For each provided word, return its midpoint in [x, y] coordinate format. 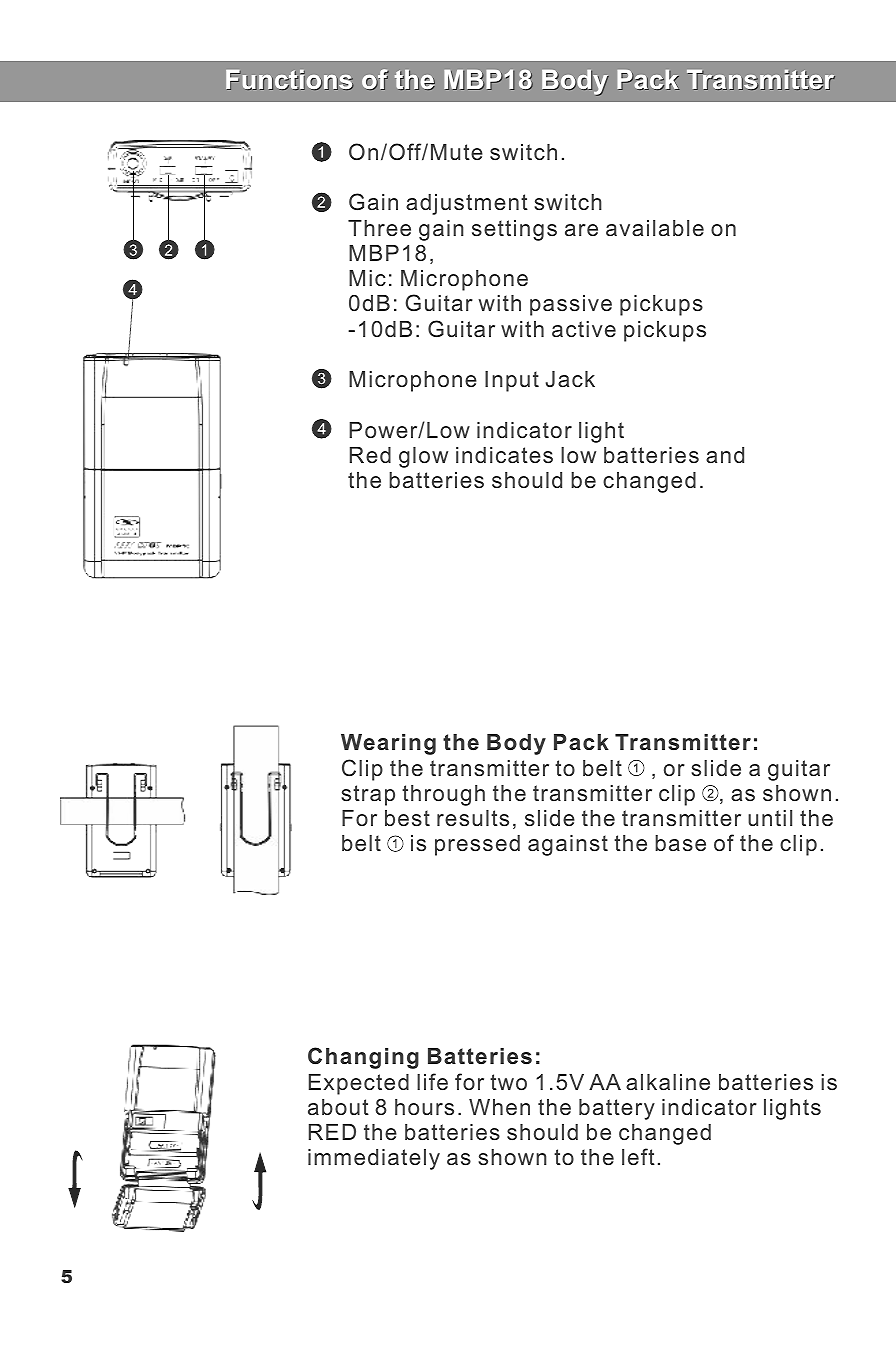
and [725, 455]
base [680, 843]
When [499, 1107]
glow [423, 457]
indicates [504, 455]
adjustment [467, 204]
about [338, 1107]
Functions [289, 80]
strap [368, 795]
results [473, 818]
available [655, 228]
